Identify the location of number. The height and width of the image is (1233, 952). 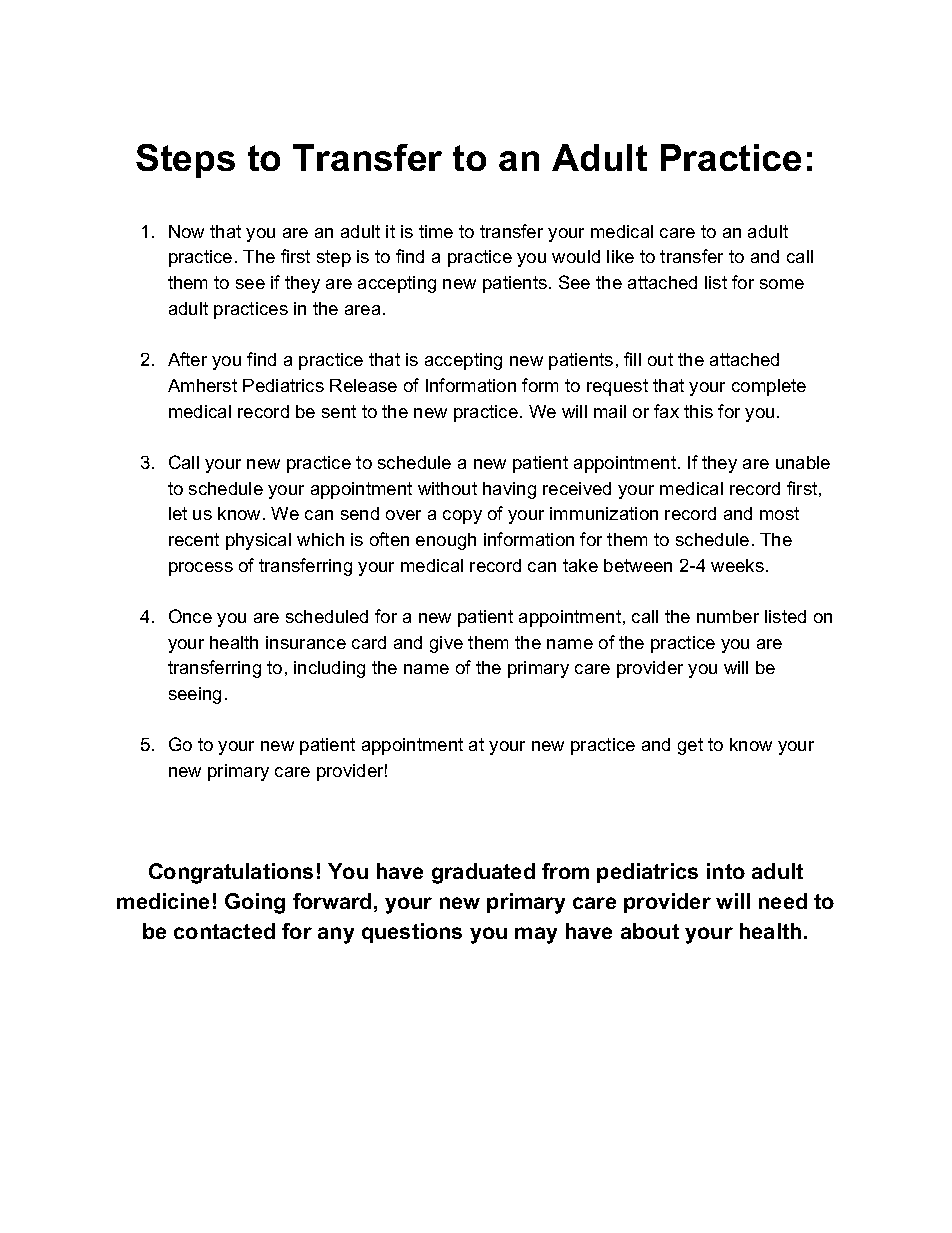
(728, 616).
